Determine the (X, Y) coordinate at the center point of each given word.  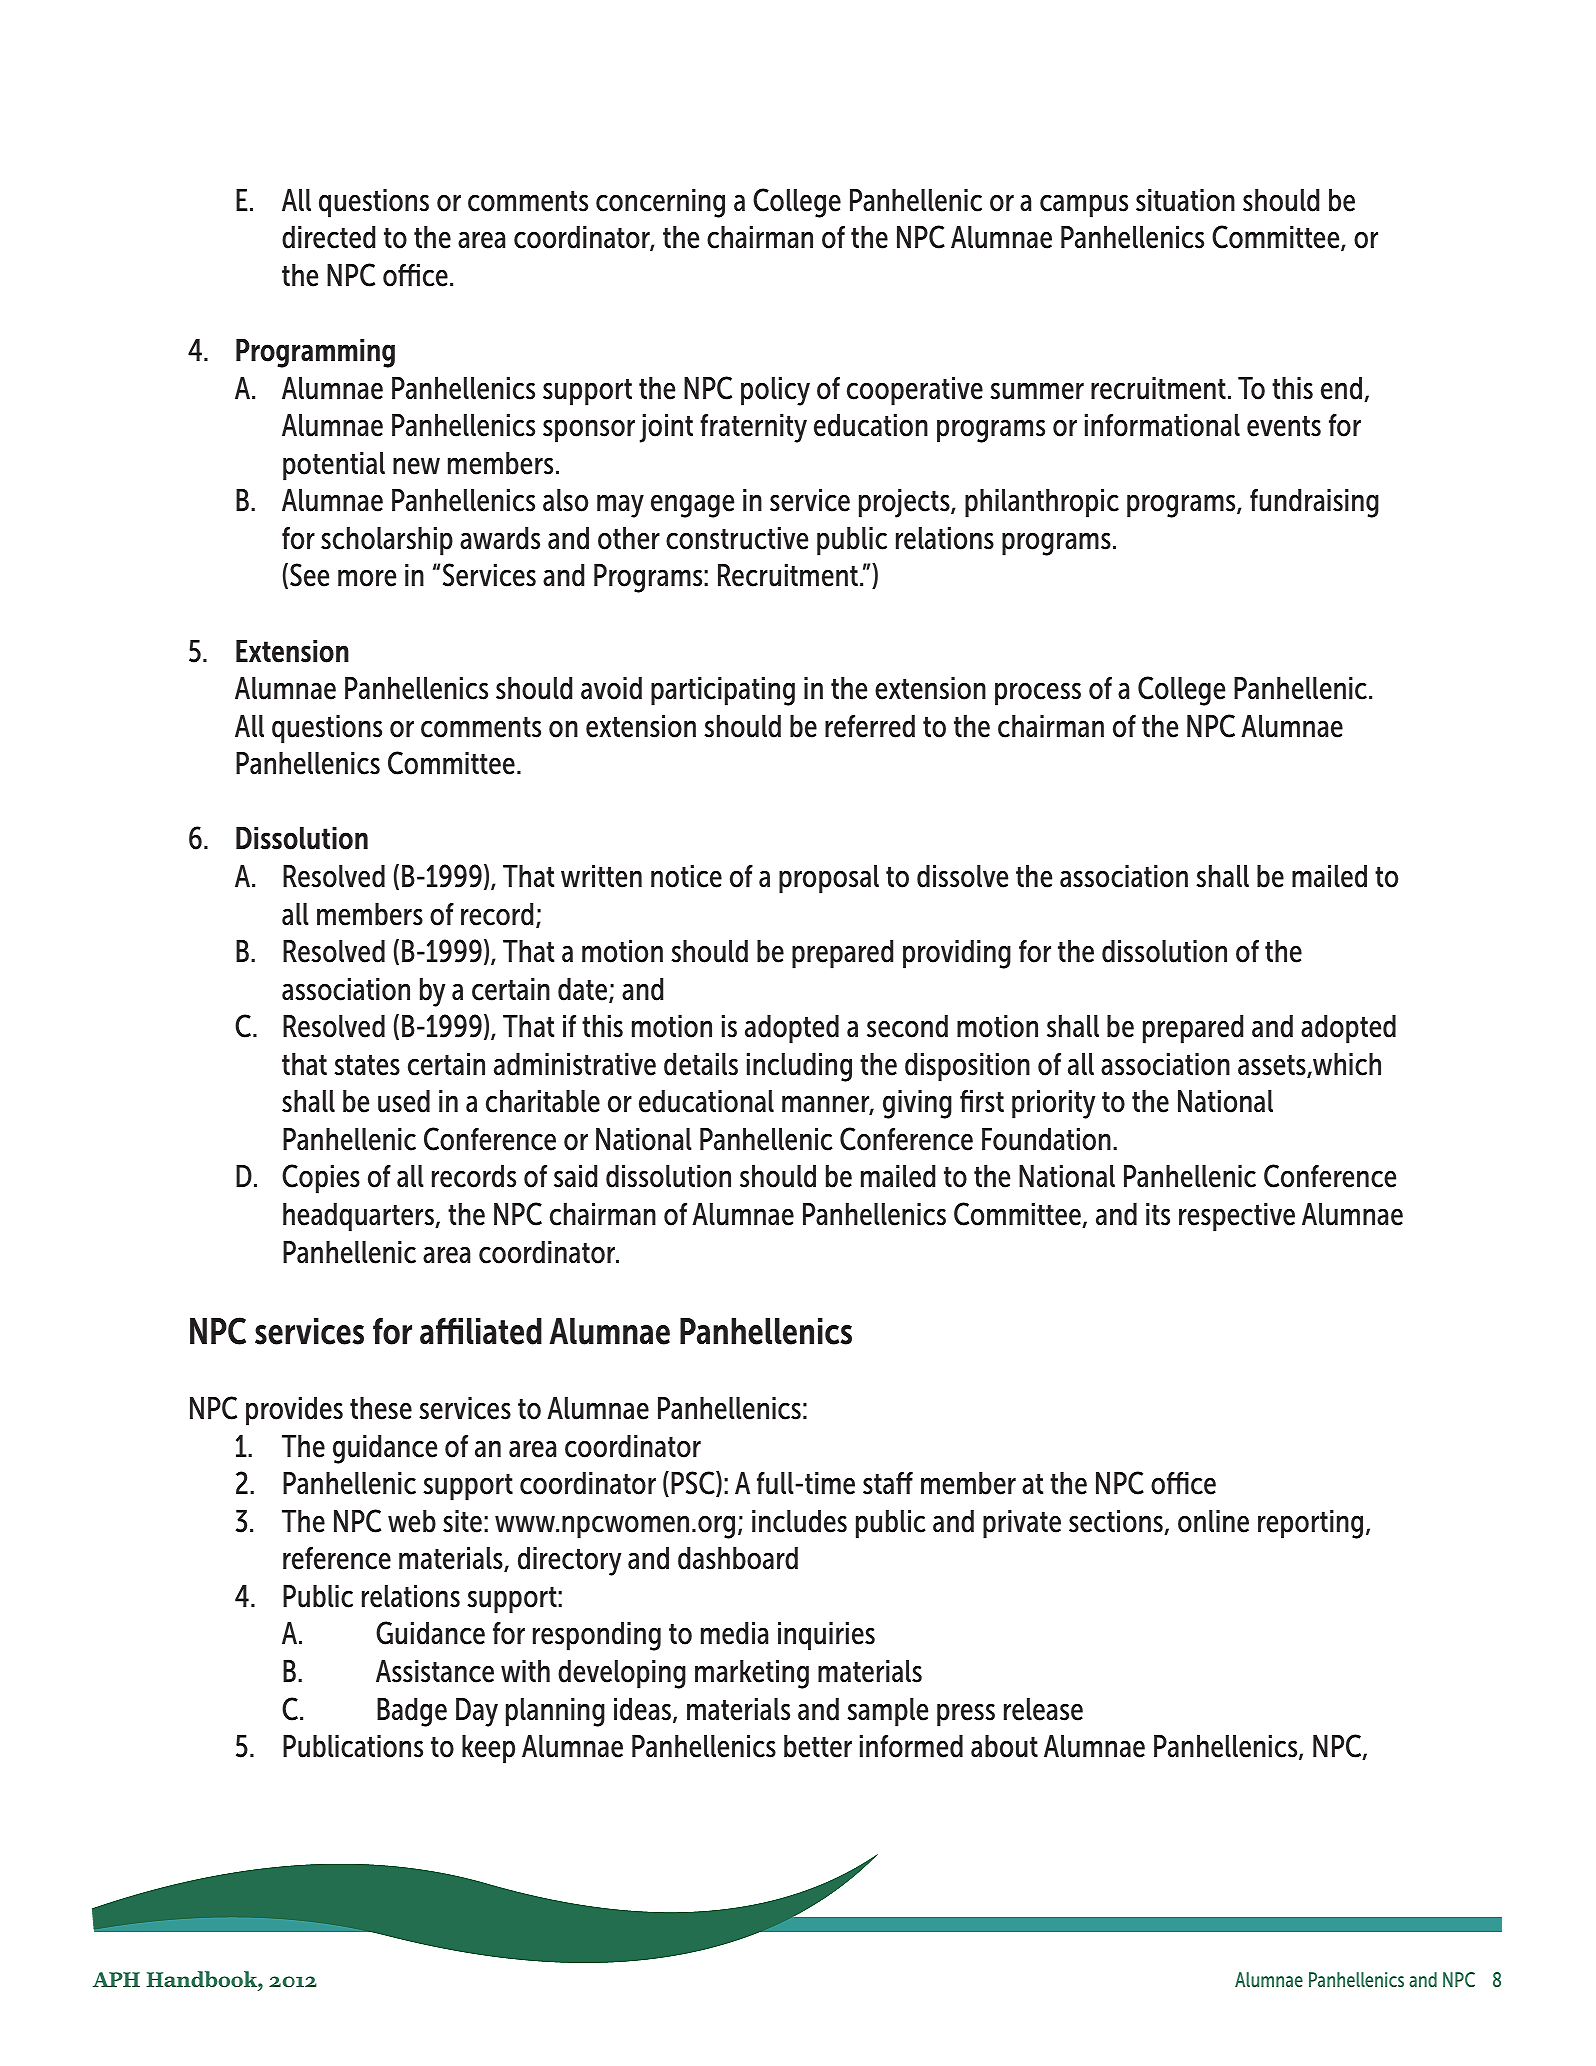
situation (1185, 200)
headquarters (359, 1217)
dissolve (962, 876)
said (575, 1176)
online (1213, 1521)
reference (337, 1558)
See (309, 575)
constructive (737, 538)
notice (686, 876)
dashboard (738, 1558)
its (1158, 1214)
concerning (660, 203)
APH (116, 1979)
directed (328, 237)
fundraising (1314, 503)
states (367, 1065)
